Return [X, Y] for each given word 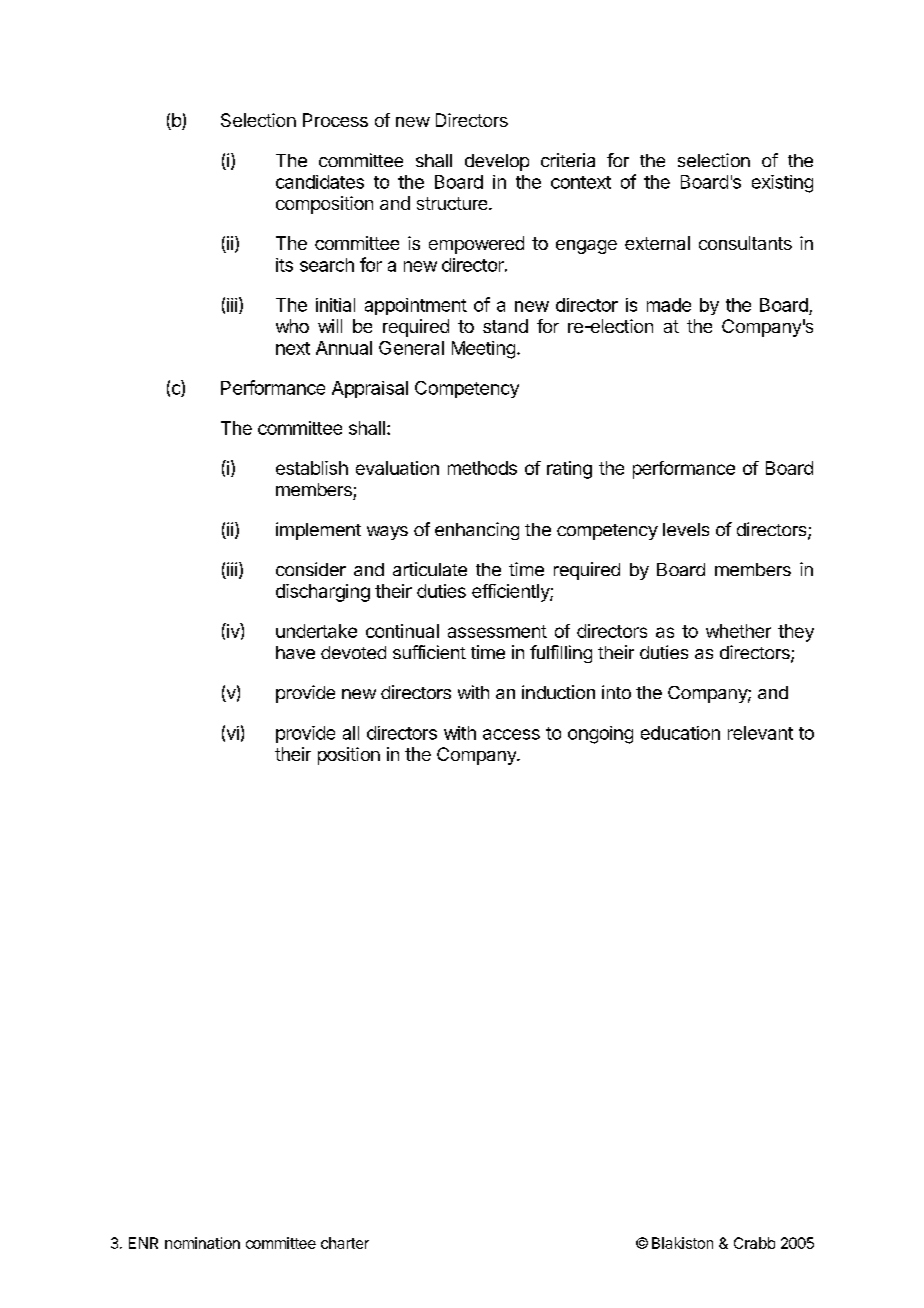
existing [782, 184]
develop [497, 162]
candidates [320, 182]
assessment [497, 631]
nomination [202, 1243]
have [295, 652]
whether [738, 631]
